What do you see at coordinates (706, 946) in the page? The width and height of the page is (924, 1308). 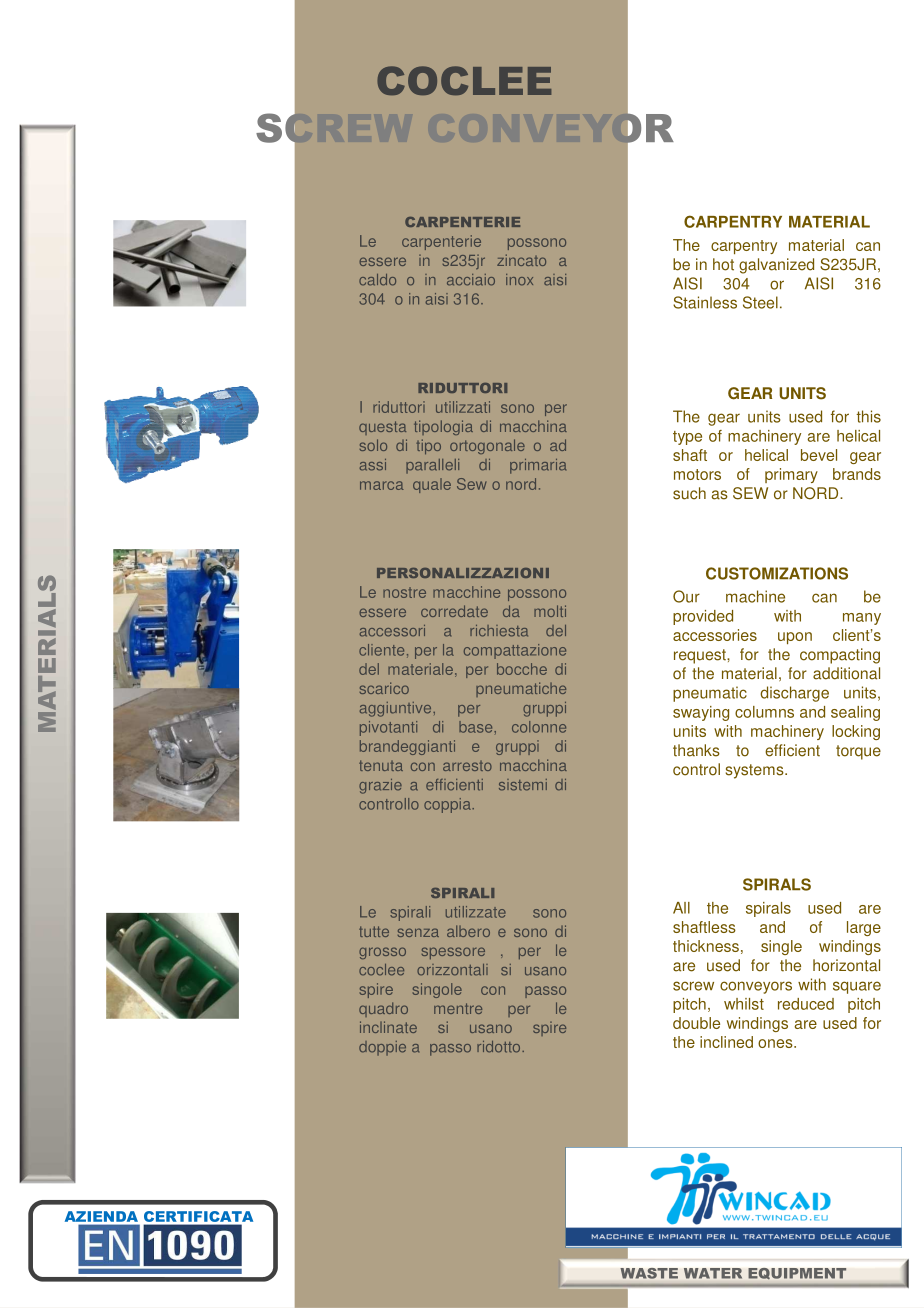 I see `thickness` at bounding box center [706, 946].
